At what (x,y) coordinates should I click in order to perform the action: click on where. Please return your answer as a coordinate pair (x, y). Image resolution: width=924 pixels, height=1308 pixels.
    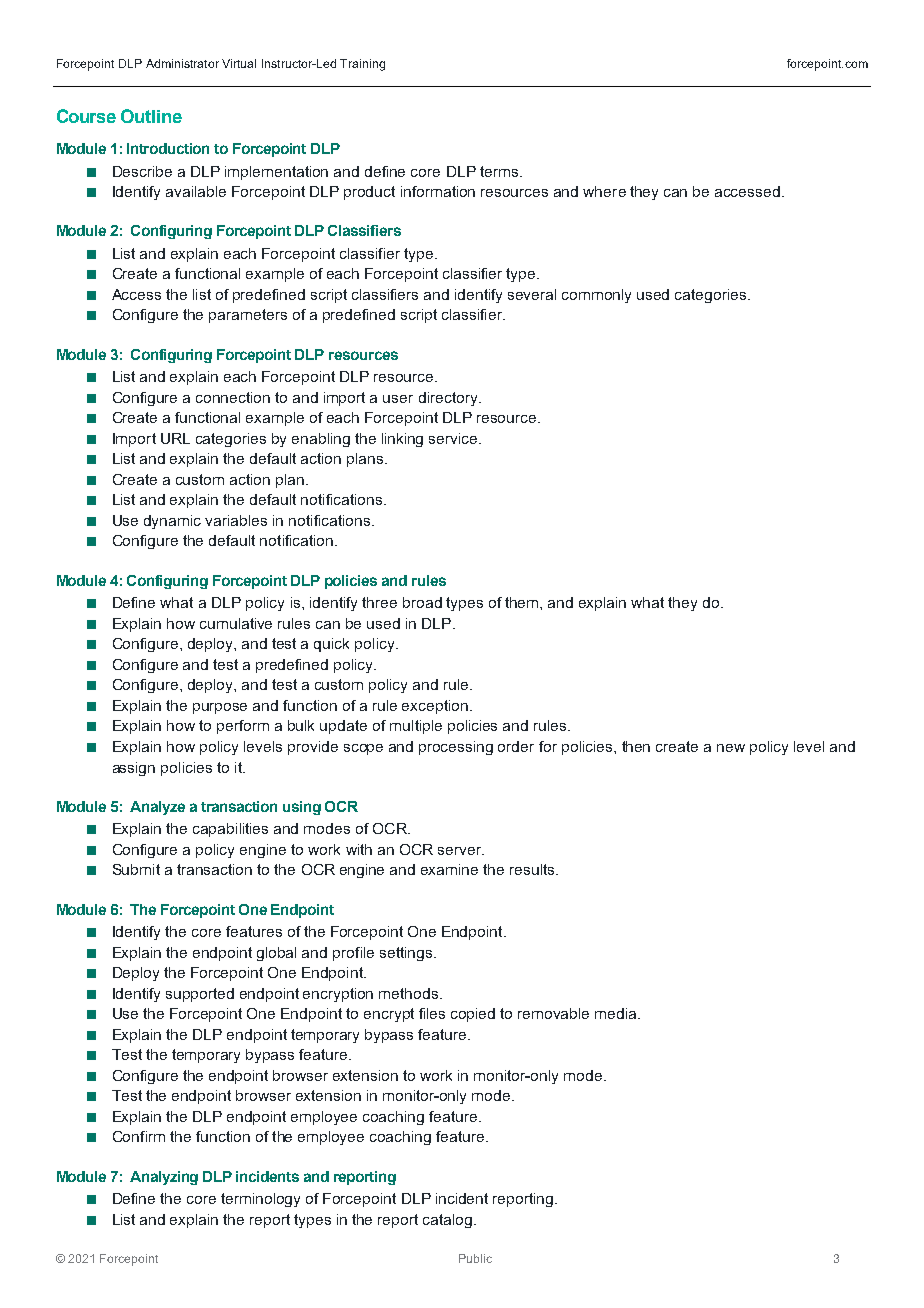
    Looking at the image, I should click on (604, 191).
